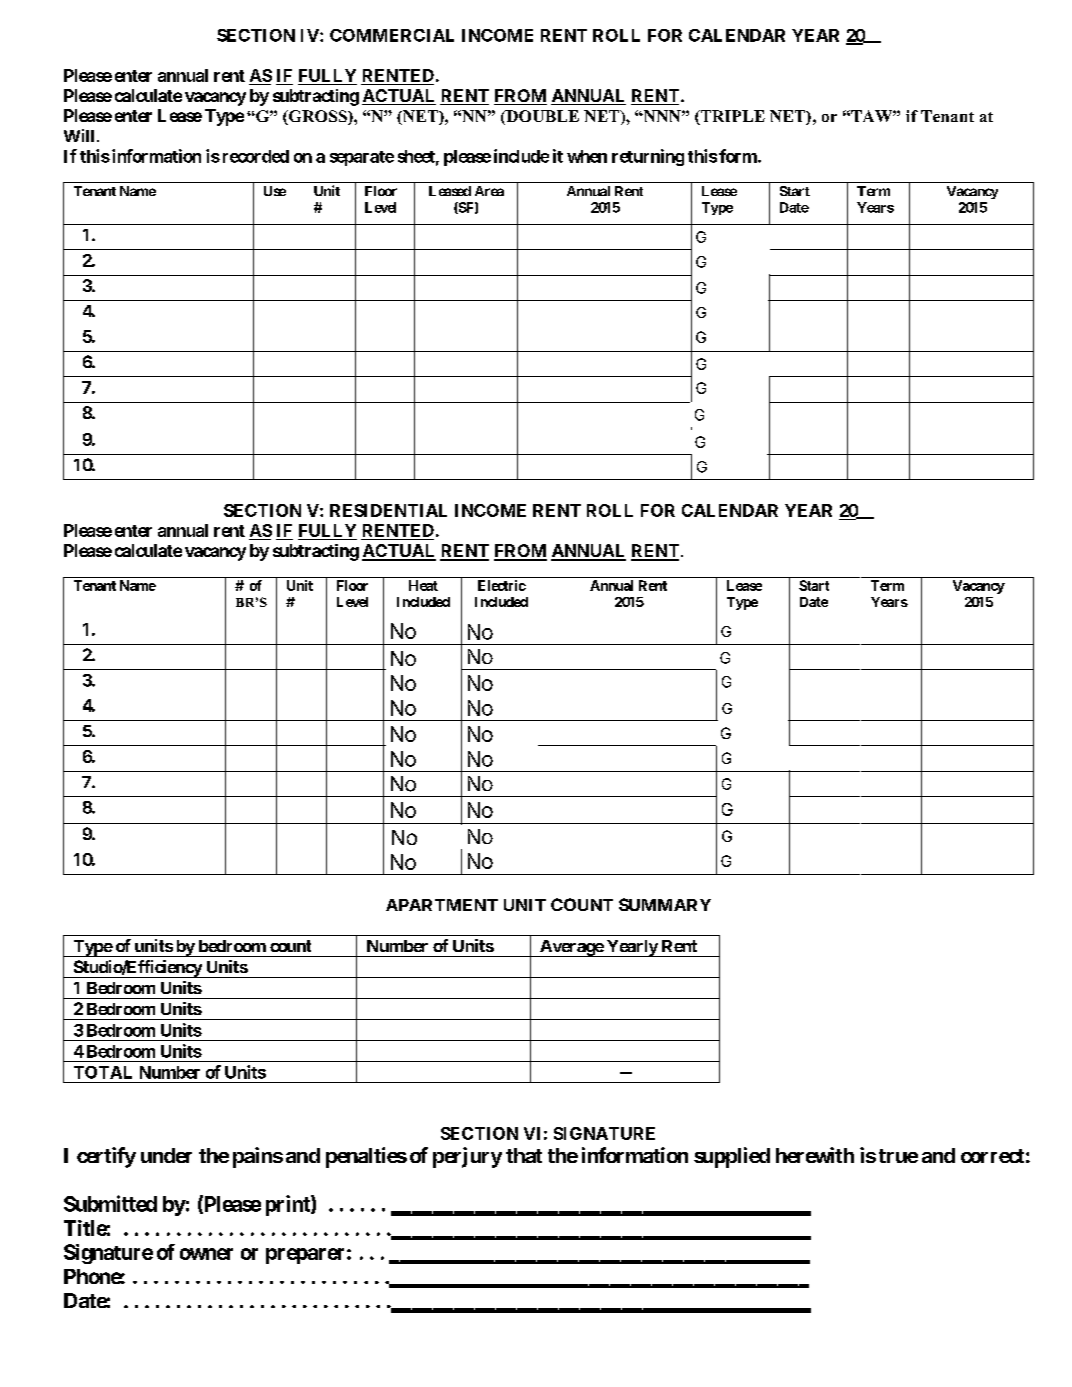 This screenshot has height=1387, width=1072. What do you see at coordinates (206, 1254) in the screenshot?
I see `owner` at bounding box center [206, 1254].
